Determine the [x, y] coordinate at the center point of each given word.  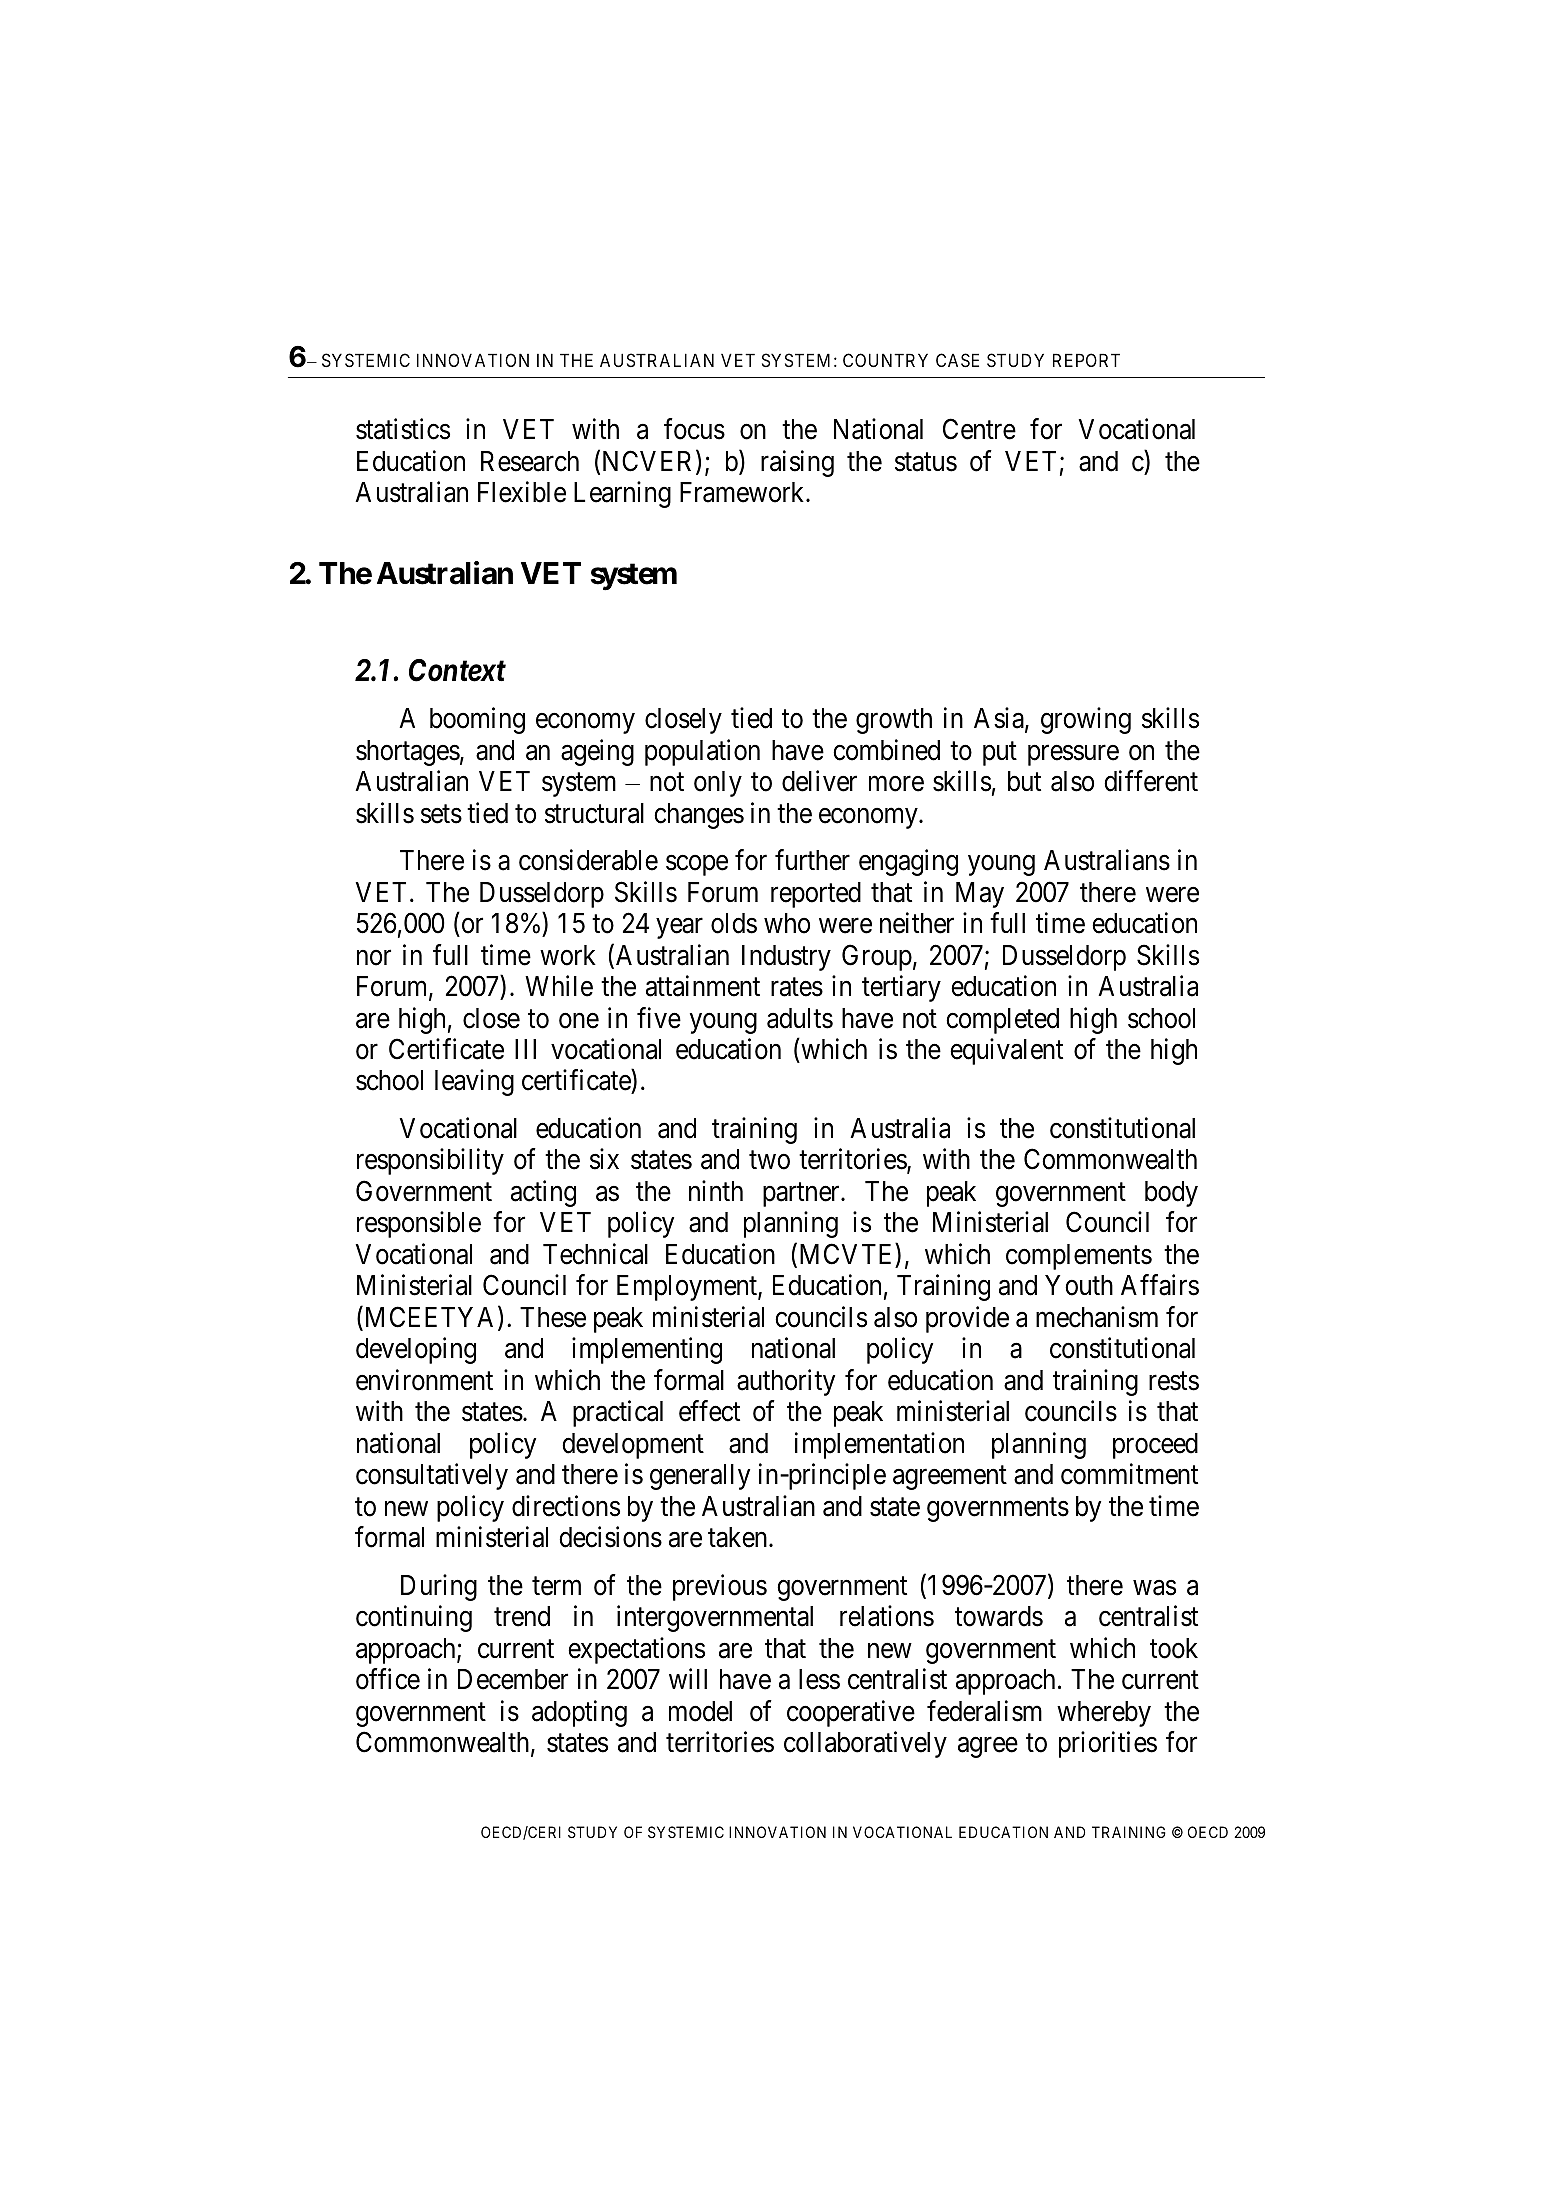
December [513, 1679]
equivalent [1006, 1051]
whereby [1104, 1714]
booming [477, 720]
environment [424, 1380]
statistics [403, 429]
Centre [979, 429]
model [700, 1711]
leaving [474, 1083]
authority [786, 1382]
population [702, 752]
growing [1086, 720]
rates [797, 987]
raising [797, 463]
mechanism [1097, 1317]
